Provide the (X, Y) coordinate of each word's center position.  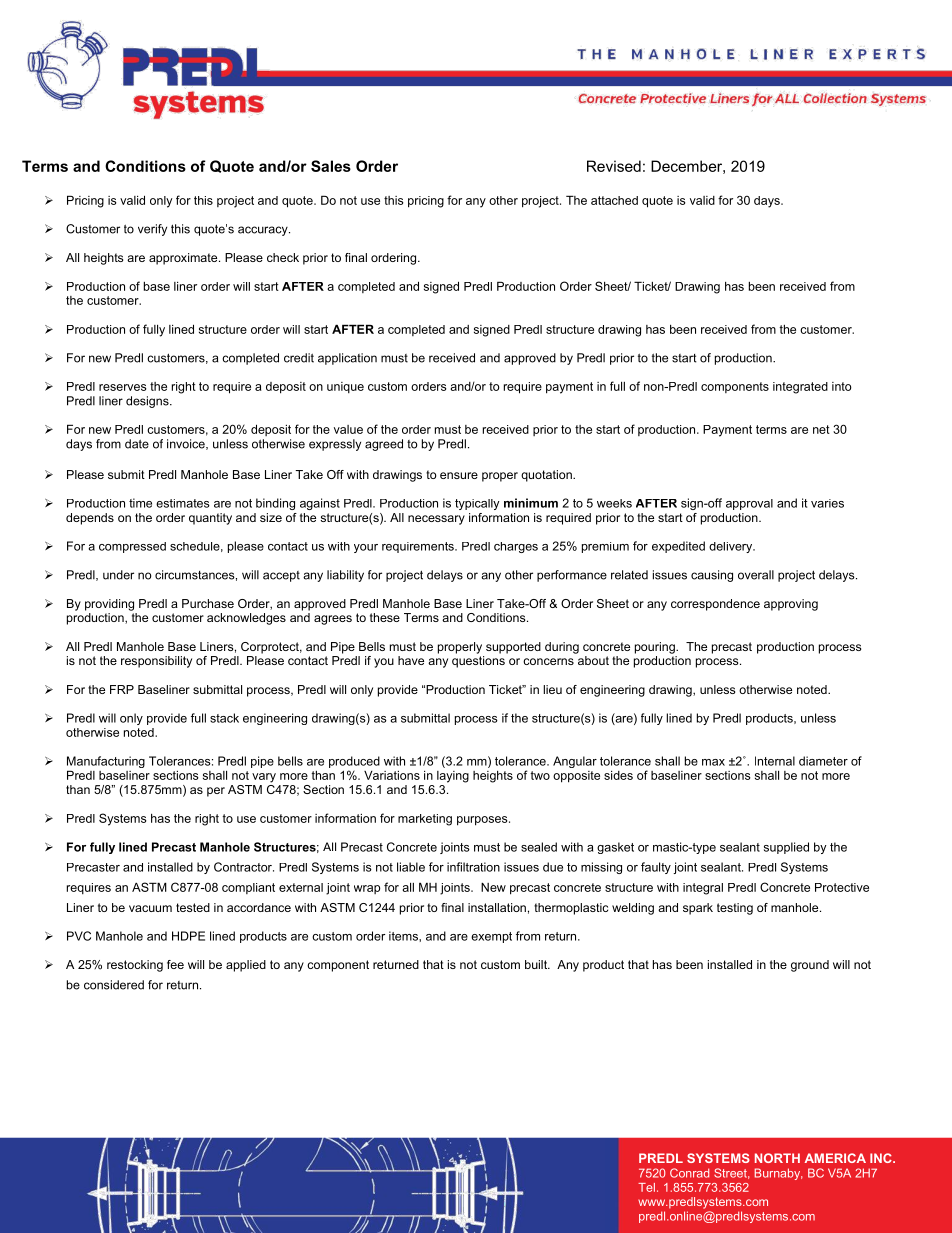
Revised (614, 166)
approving (791, 605)
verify (152, 230)
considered (114, 985)
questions (478, 662)
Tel (646, 1187)
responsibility (156, 662)
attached (614, 200)
